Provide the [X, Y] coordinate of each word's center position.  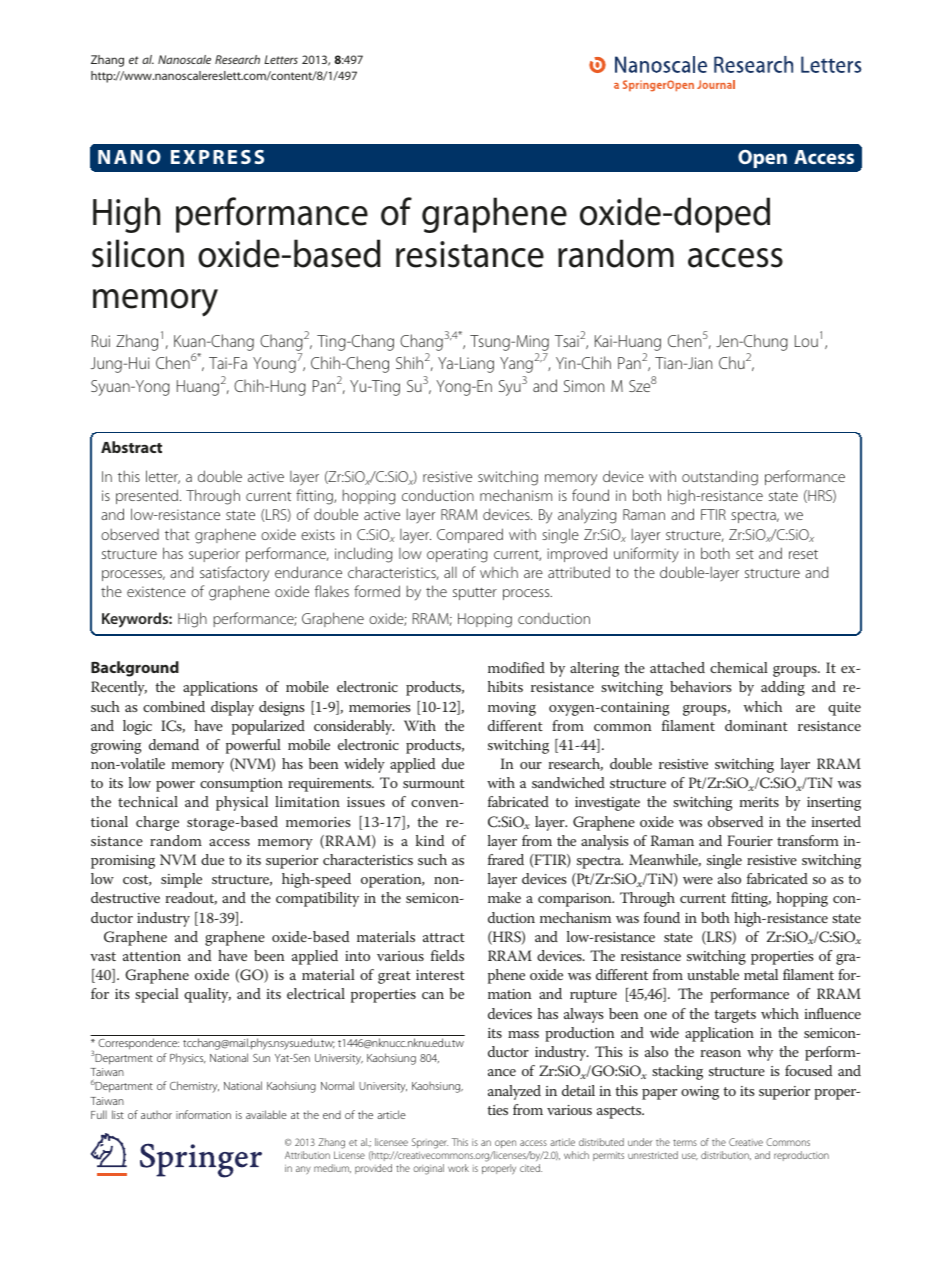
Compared [470, 535]
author [156, 1115]
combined [174, 706]
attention [152, 956]
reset [803, 554]
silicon [138, 253]
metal [761, 974]
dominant [756, 725]
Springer [430, 1143]
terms [685, 1142]
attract [444, 937]
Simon [584, 386]
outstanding [720, 478]
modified [516, 667]
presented [147, 496]
